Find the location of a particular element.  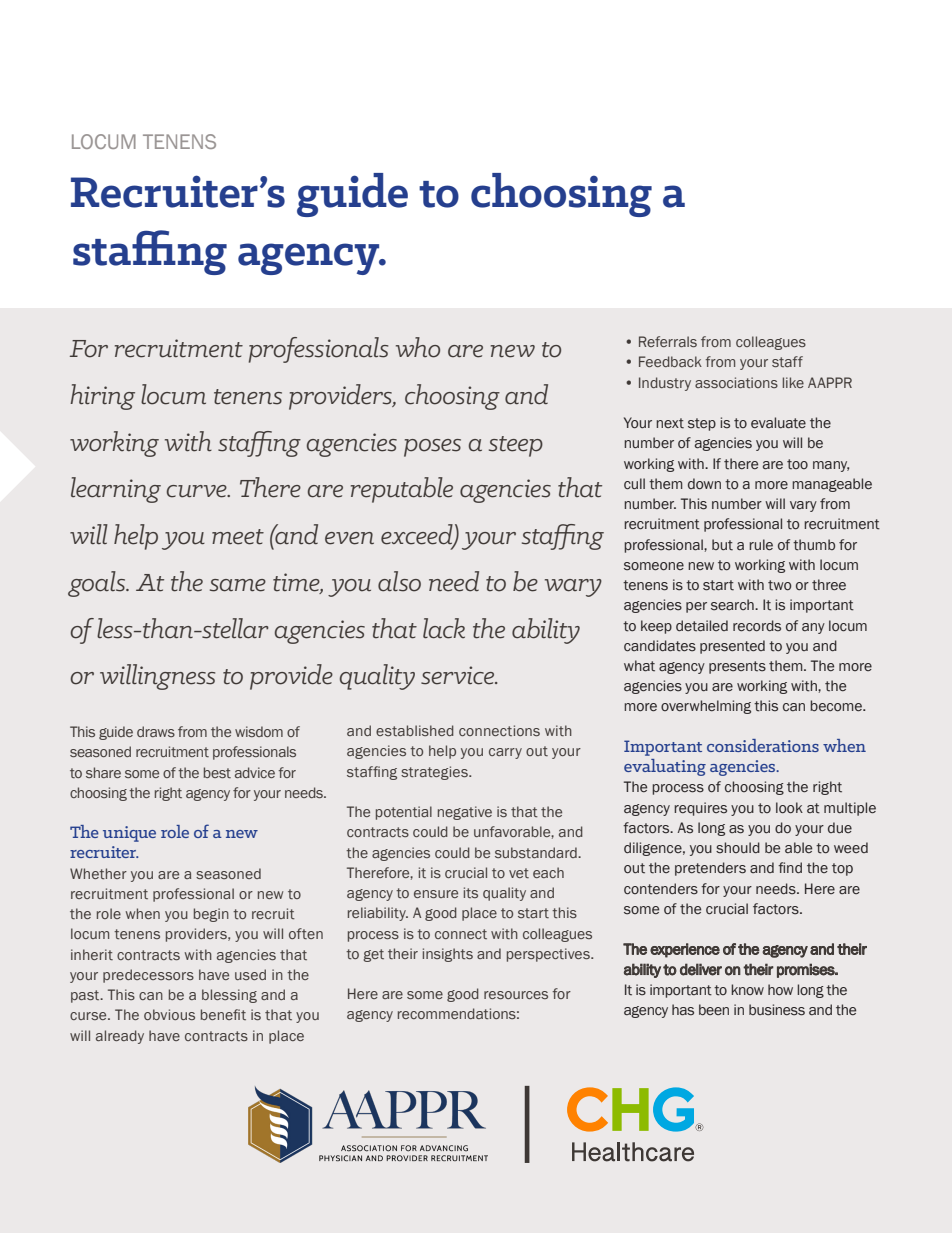

draws is located at coordinates (156, 731).
